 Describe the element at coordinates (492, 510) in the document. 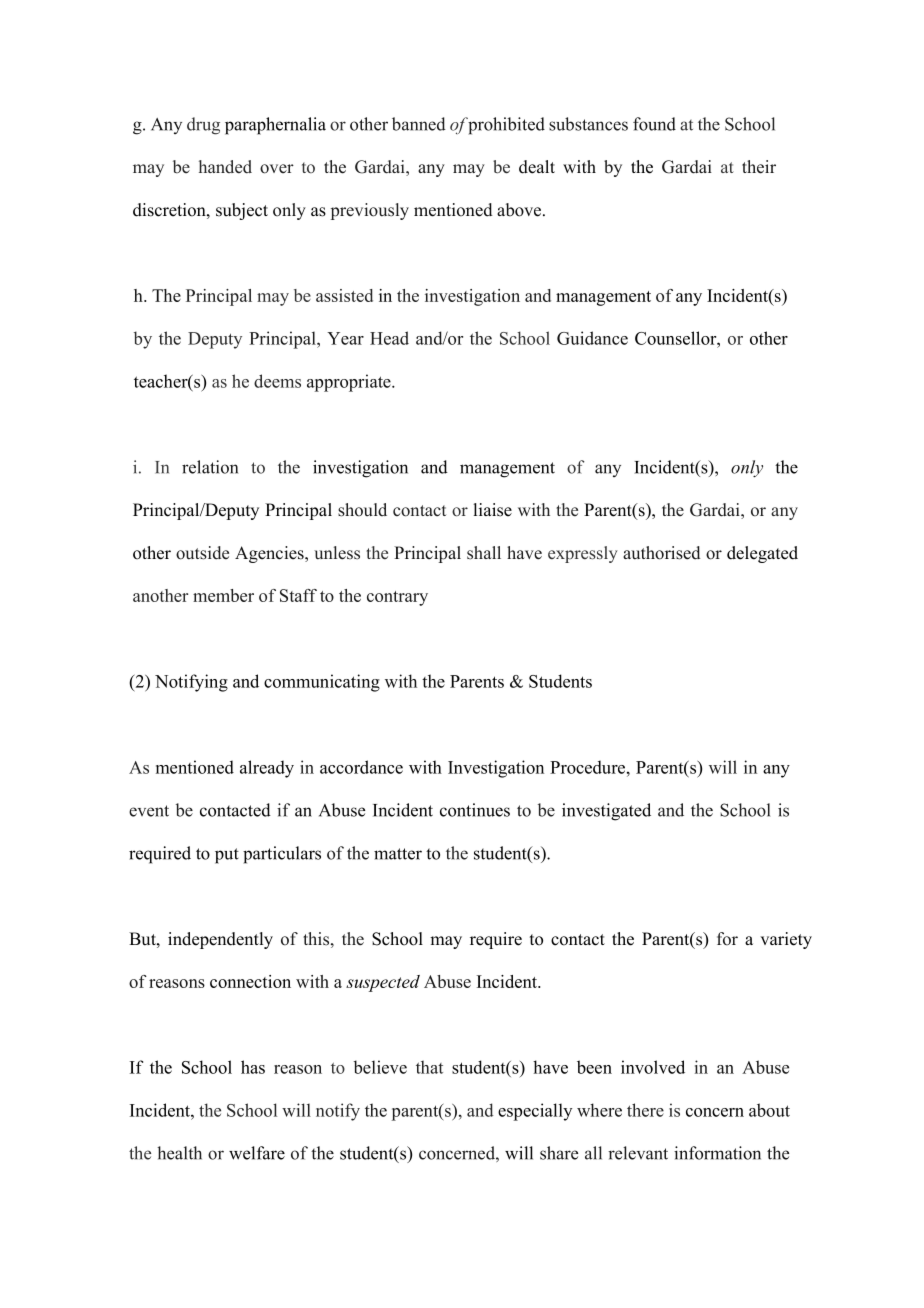

I see `liaise` at that location.
